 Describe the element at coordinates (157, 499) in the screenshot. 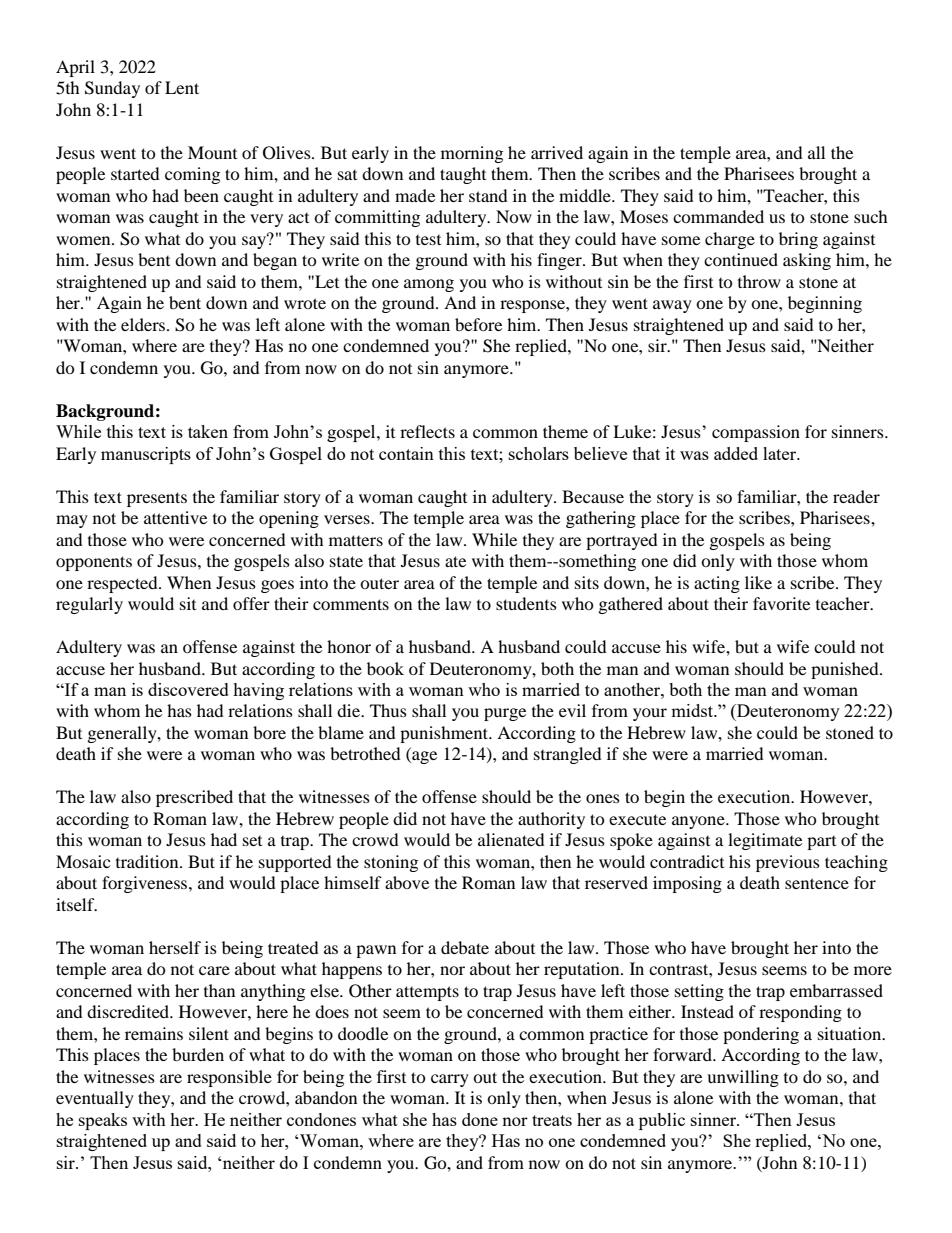

I see `presents` at that location.
